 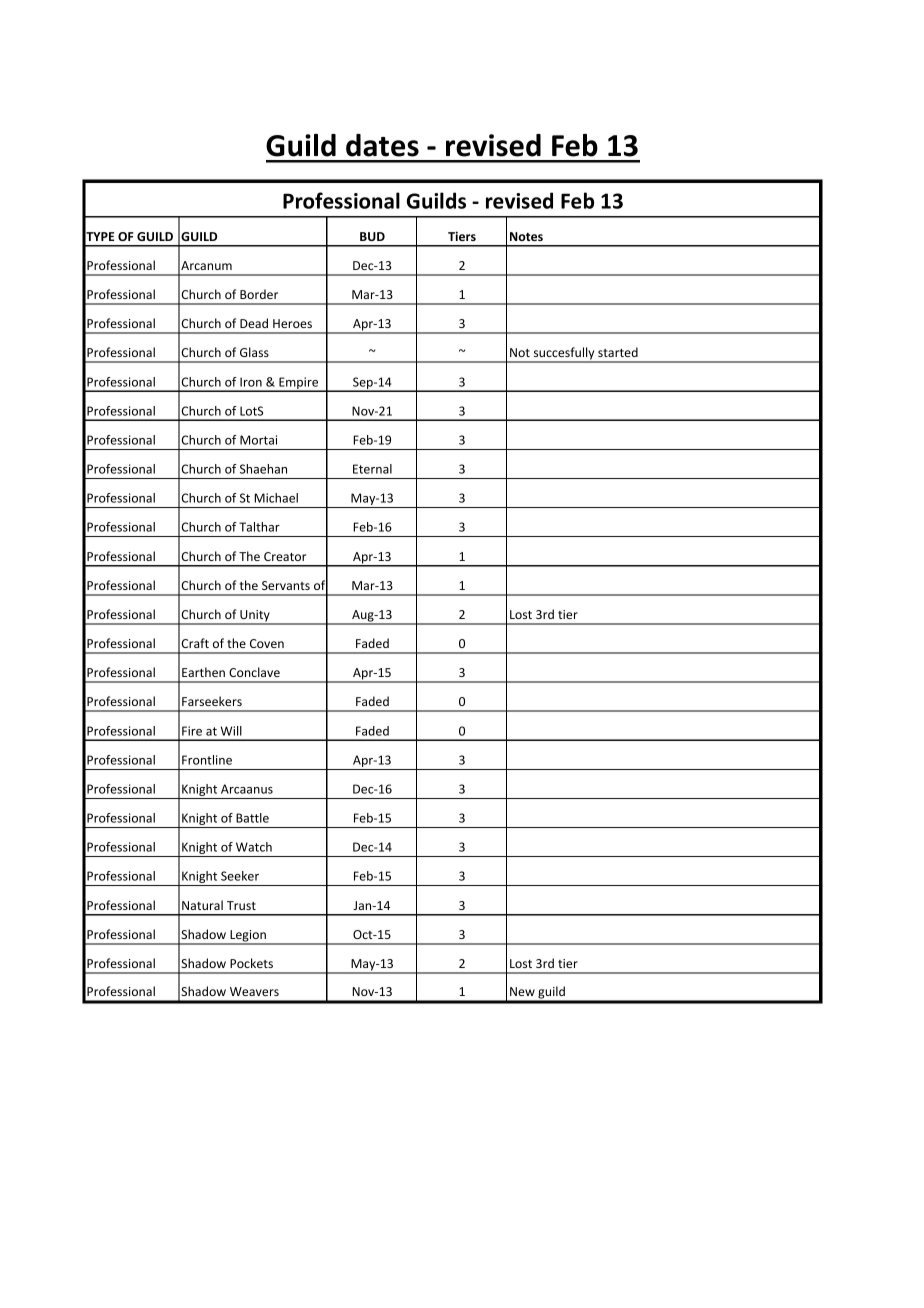 I want to click on Trust, so click(x=241, y=905).
